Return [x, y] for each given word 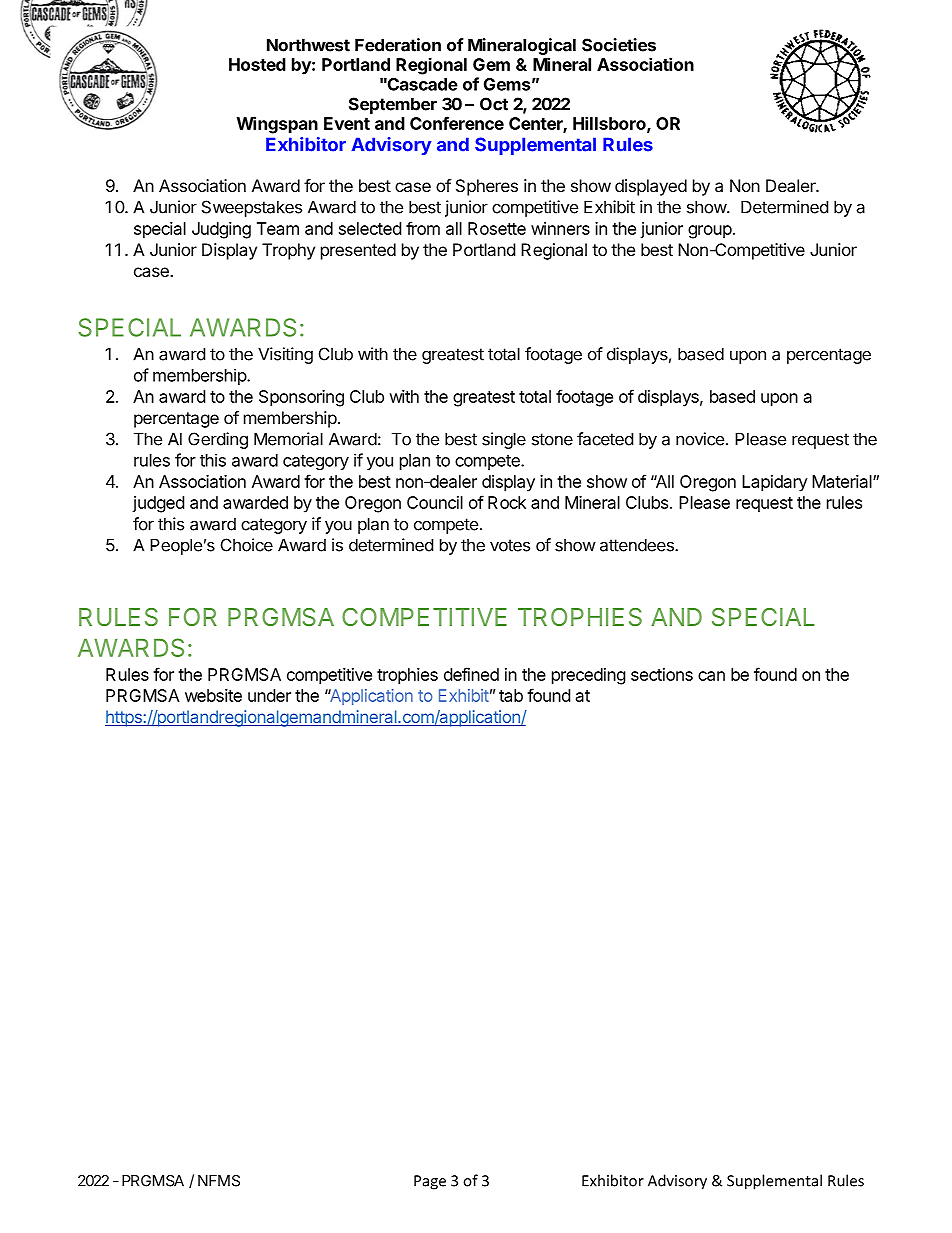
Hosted [257, 64]
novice [700, 439]
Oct [494, 104]
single [504, 440]
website [213, 695]
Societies [619, 45]
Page [430, 1182]
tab [511, 695]
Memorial [288, 439]
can [711, 676]
